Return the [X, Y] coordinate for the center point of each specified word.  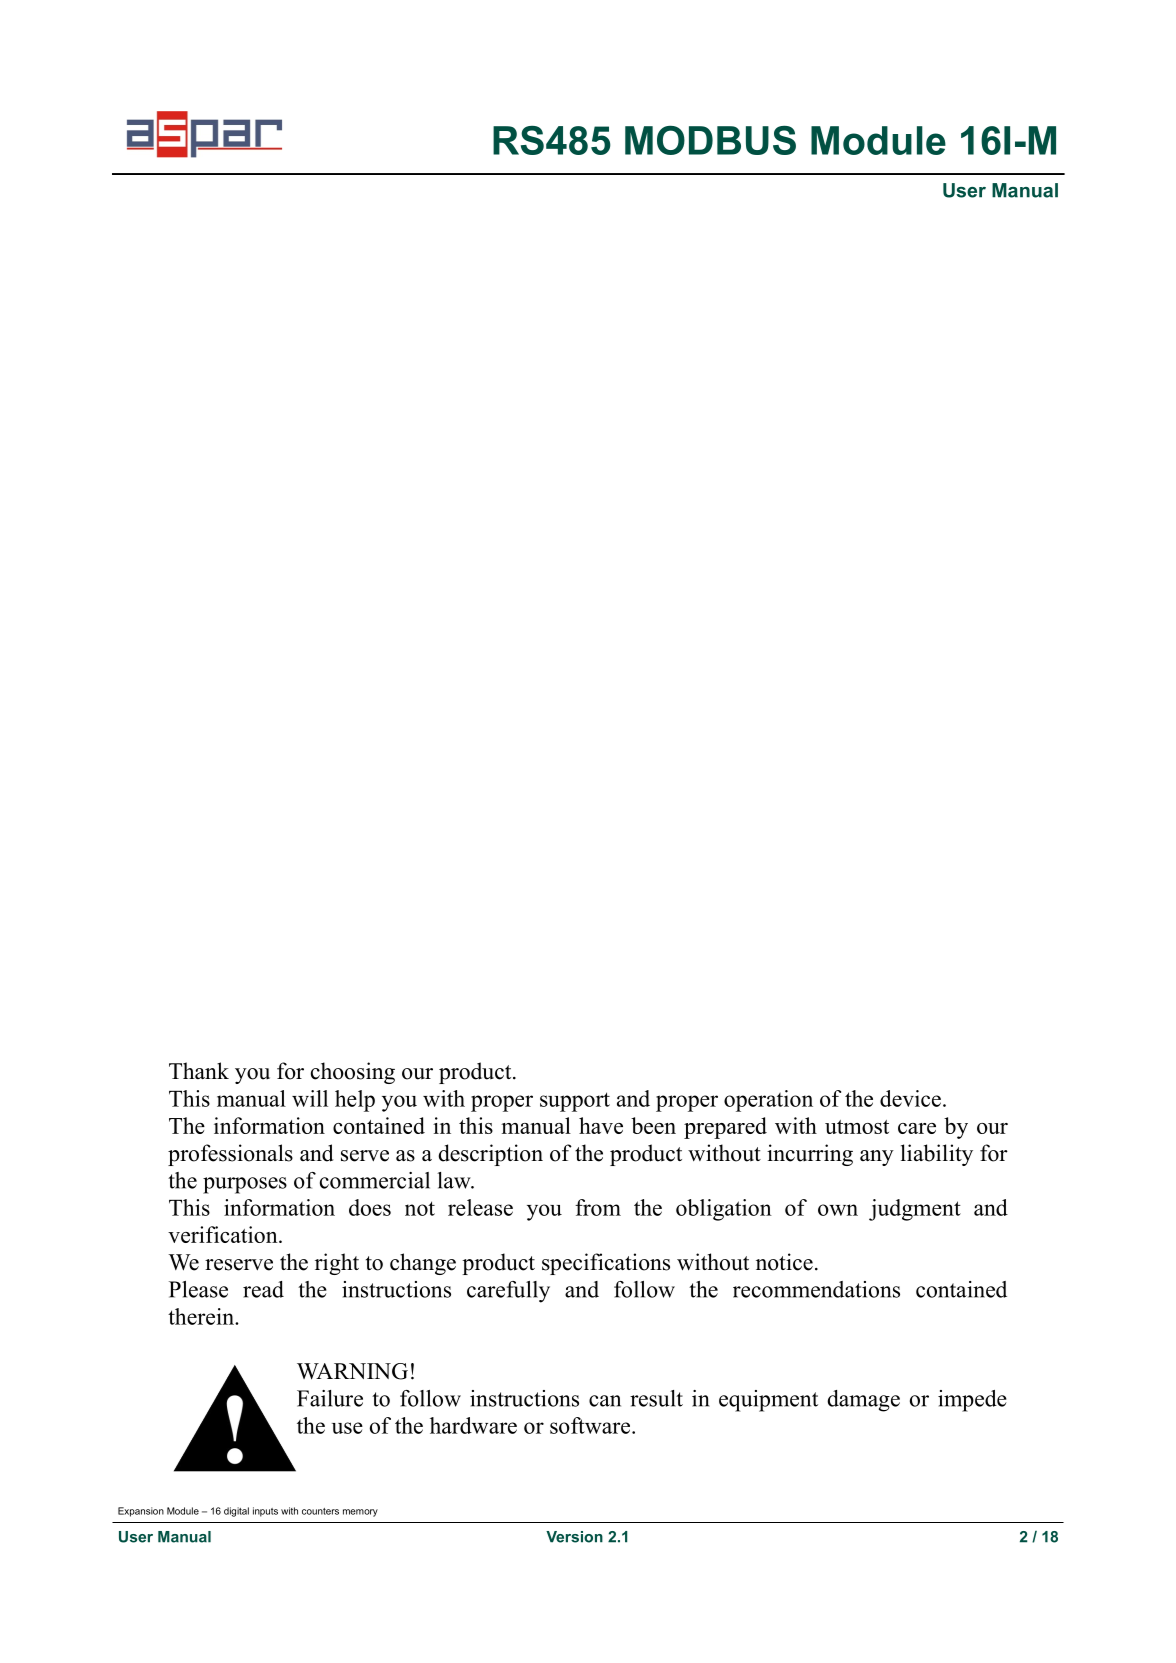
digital [236, 1512]
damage [863, 1401]
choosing [353, 1073]
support [575, 1102]
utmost [857, 1127]
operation [768, 1101]
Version [574, 1537]
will [310, 1098]
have [601, 1125]
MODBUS [710, 140]
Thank [199, 1070]
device [910, 1098]
